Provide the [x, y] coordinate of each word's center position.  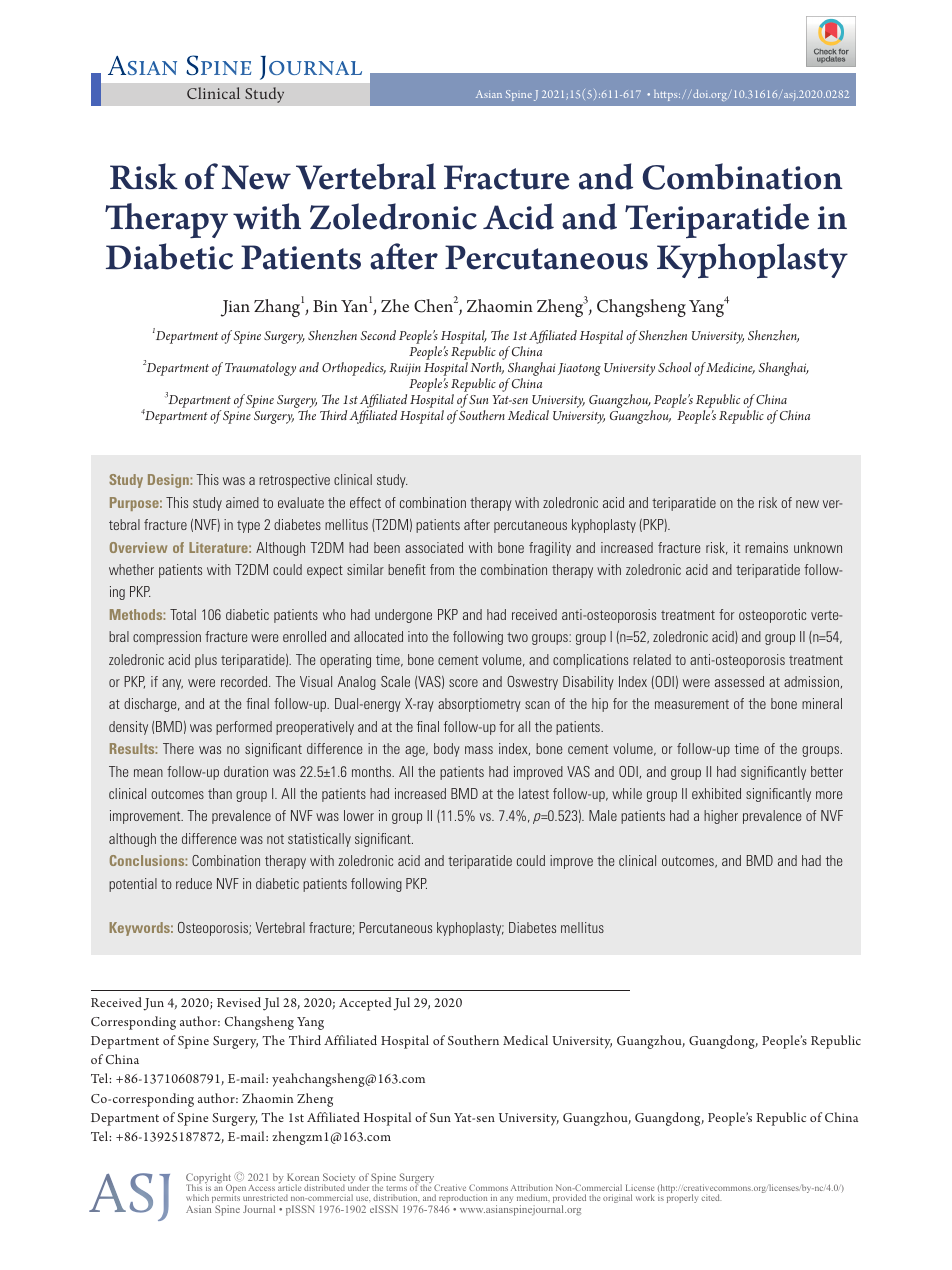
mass [479, 750]
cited [711, 1197]
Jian [235, 308]
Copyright [208, 1179]
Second [378, 335]
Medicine [730, 368]
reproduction [463, 1200]
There [178, 748]
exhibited [716, 793]
